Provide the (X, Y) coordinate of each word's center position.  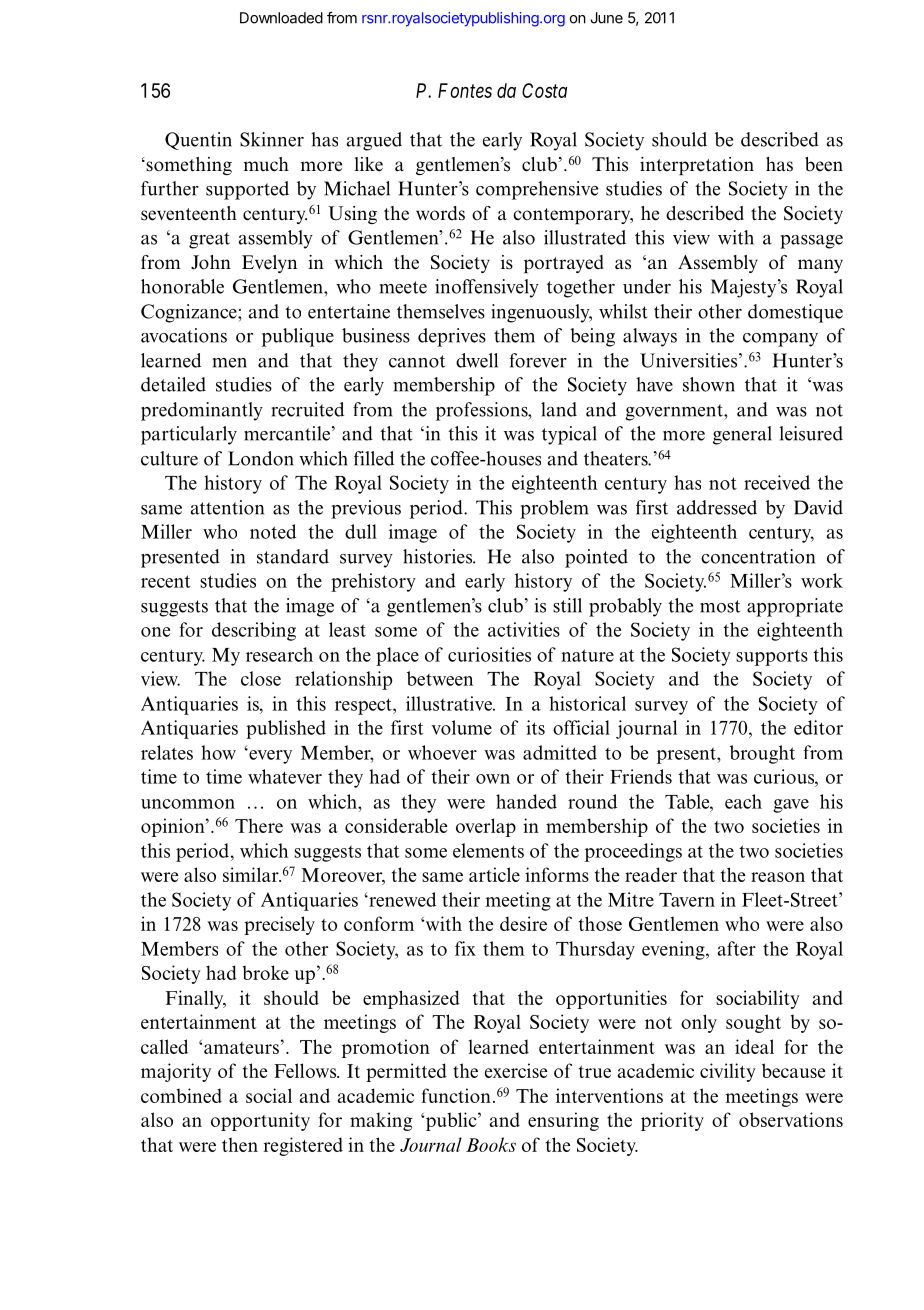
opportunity (260, 1121)
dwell (477, 360)
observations (791, 1119)
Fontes (465, 90)
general (742, 435)
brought (762, 754)
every (269, 756)
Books (491, 1144)
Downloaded (281, 18)
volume (461, 727)
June (606, 18)
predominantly (202, 411)
